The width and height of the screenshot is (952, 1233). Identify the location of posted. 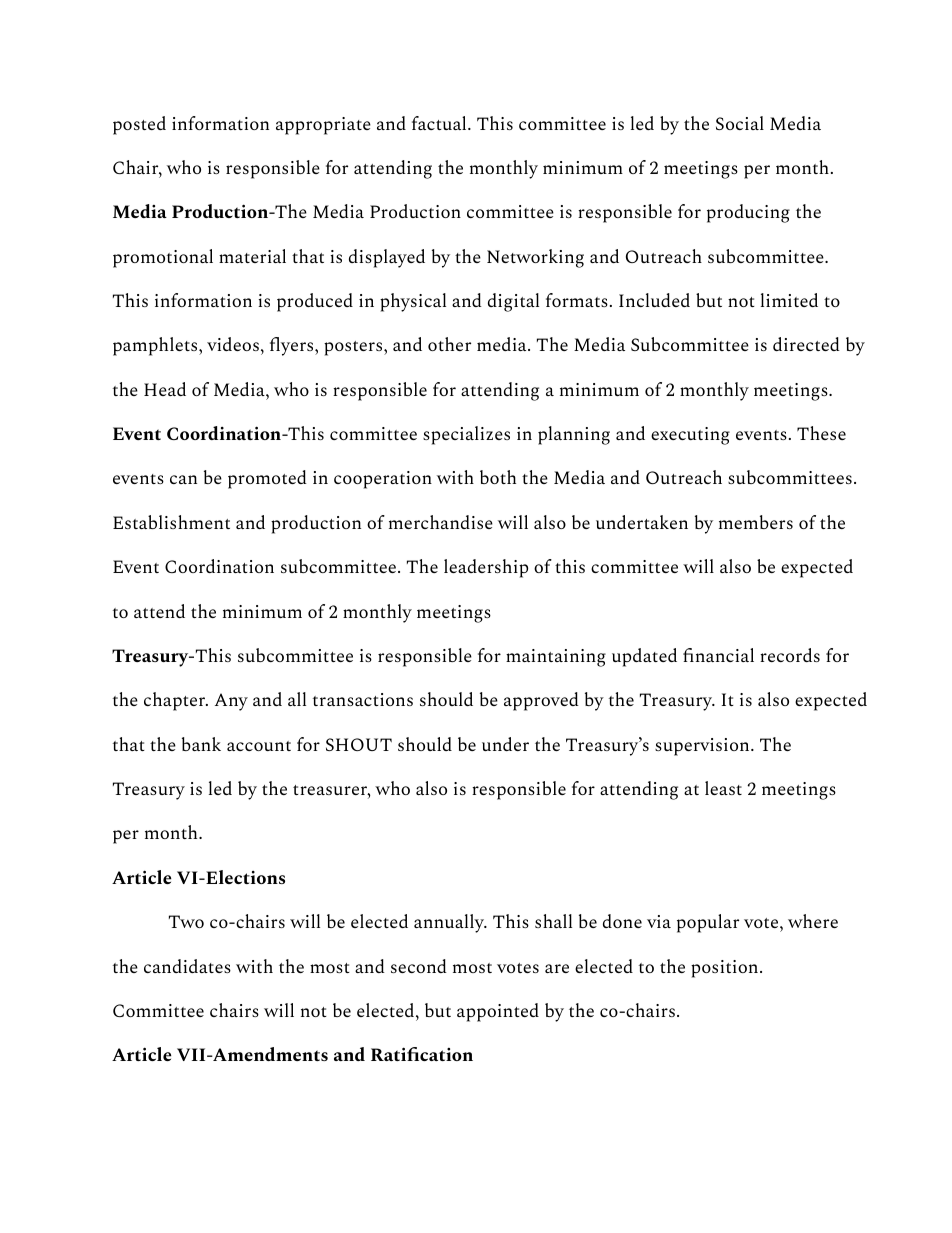
(139, 125).
